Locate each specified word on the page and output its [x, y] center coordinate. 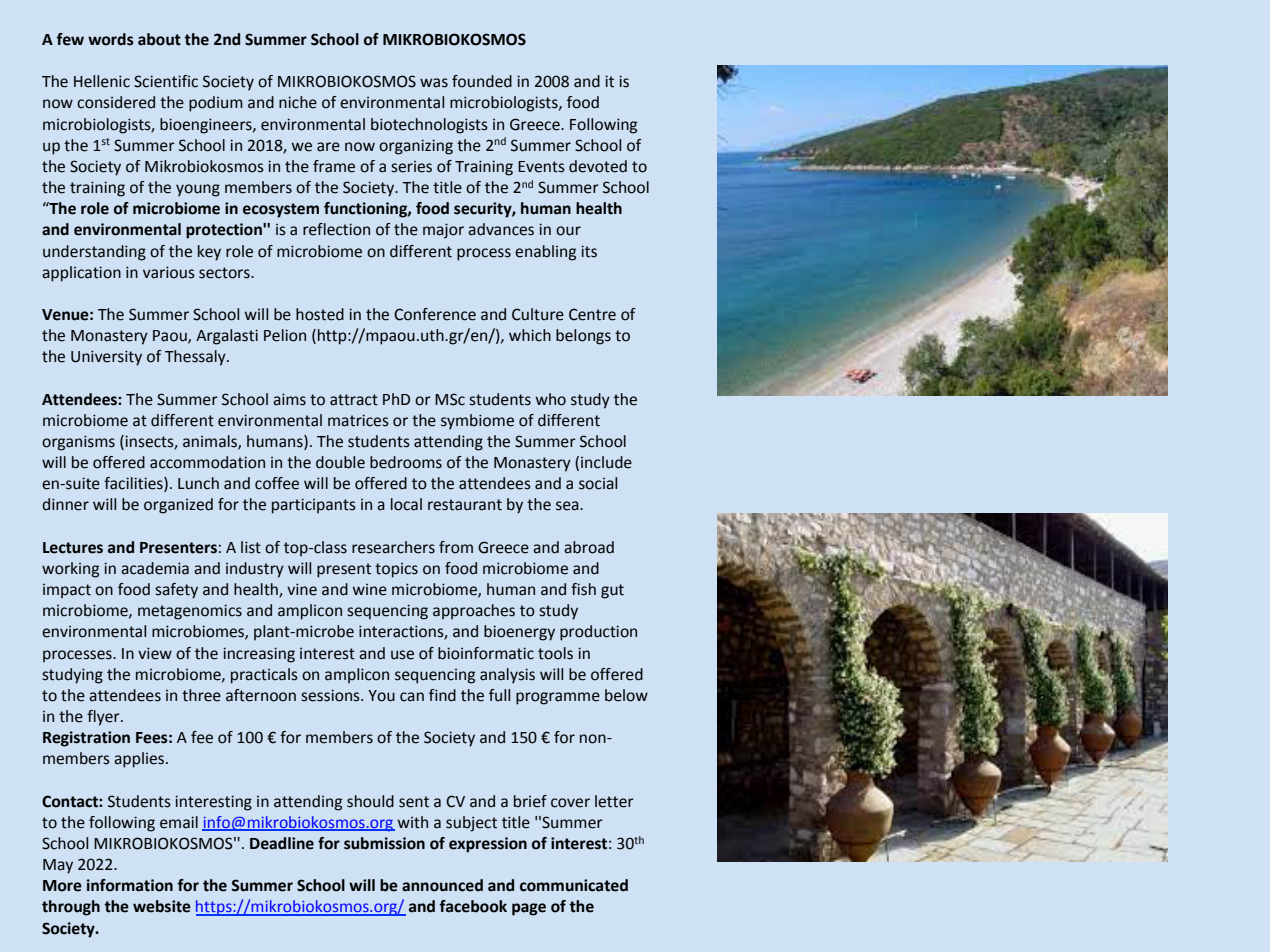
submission [384, 843]
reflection [336, 229]
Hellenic [102, 81]
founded [482, 81]
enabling [545, 253]
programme [558, 698]
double [340, 462]
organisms [78, 443]
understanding [94, 253]
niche [298, 102]
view [155, 653]
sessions [332, 695]
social [598, 483]
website [162, 906]
